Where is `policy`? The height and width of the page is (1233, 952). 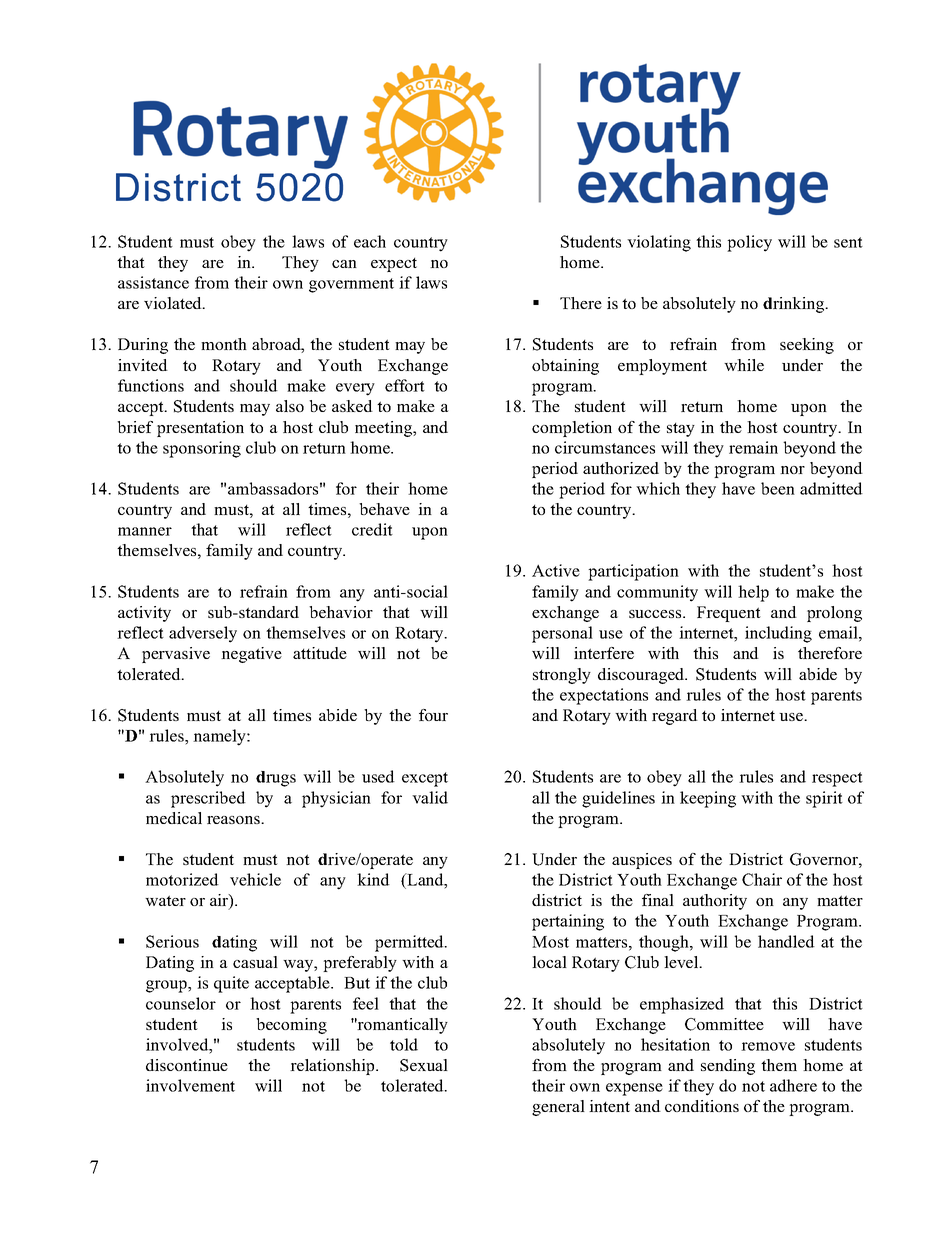
policy is located at coordinates (749, 243).
